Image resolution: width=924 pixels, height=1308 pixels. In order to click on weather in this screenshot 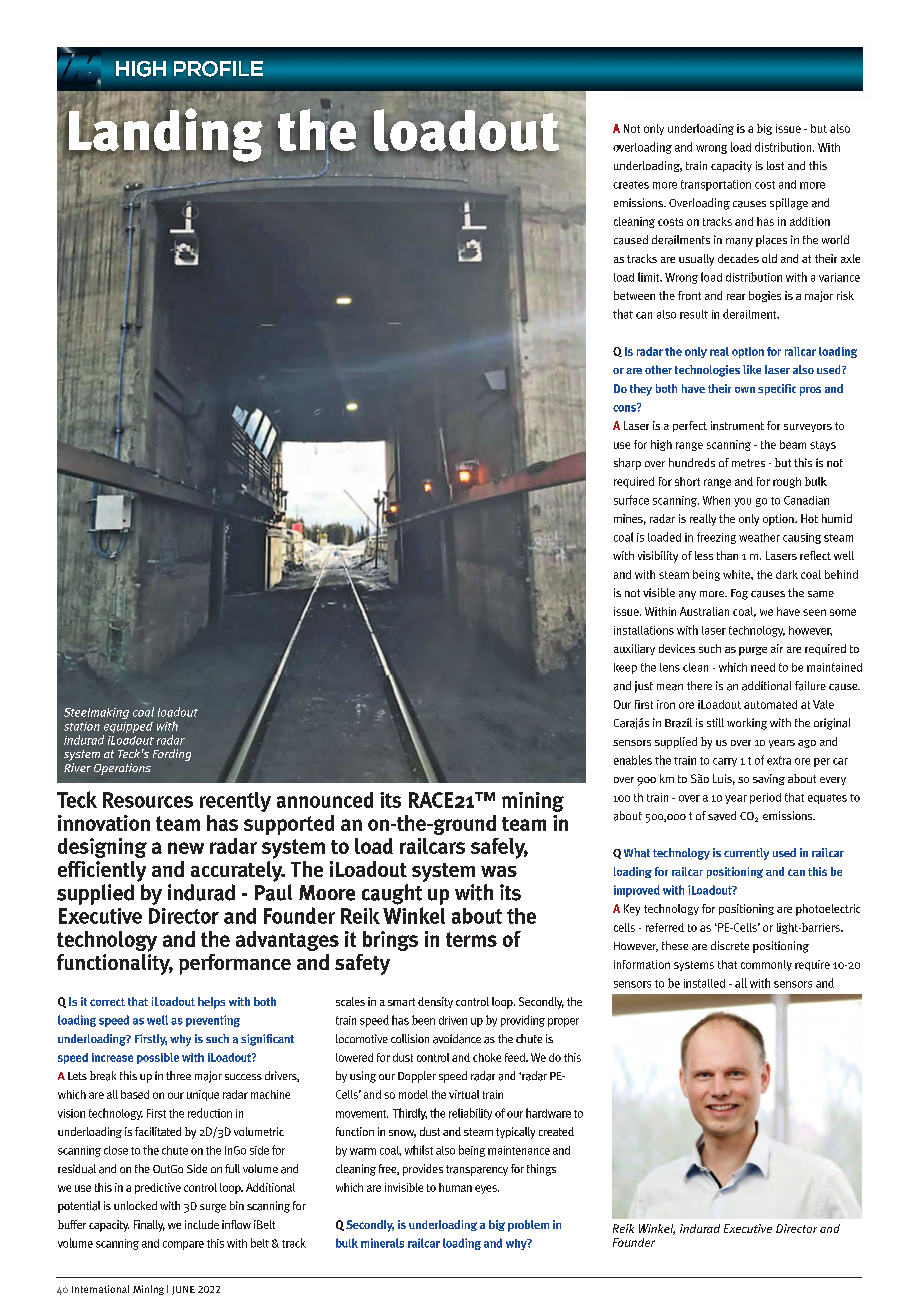, I will do `click(759, 537)`.
